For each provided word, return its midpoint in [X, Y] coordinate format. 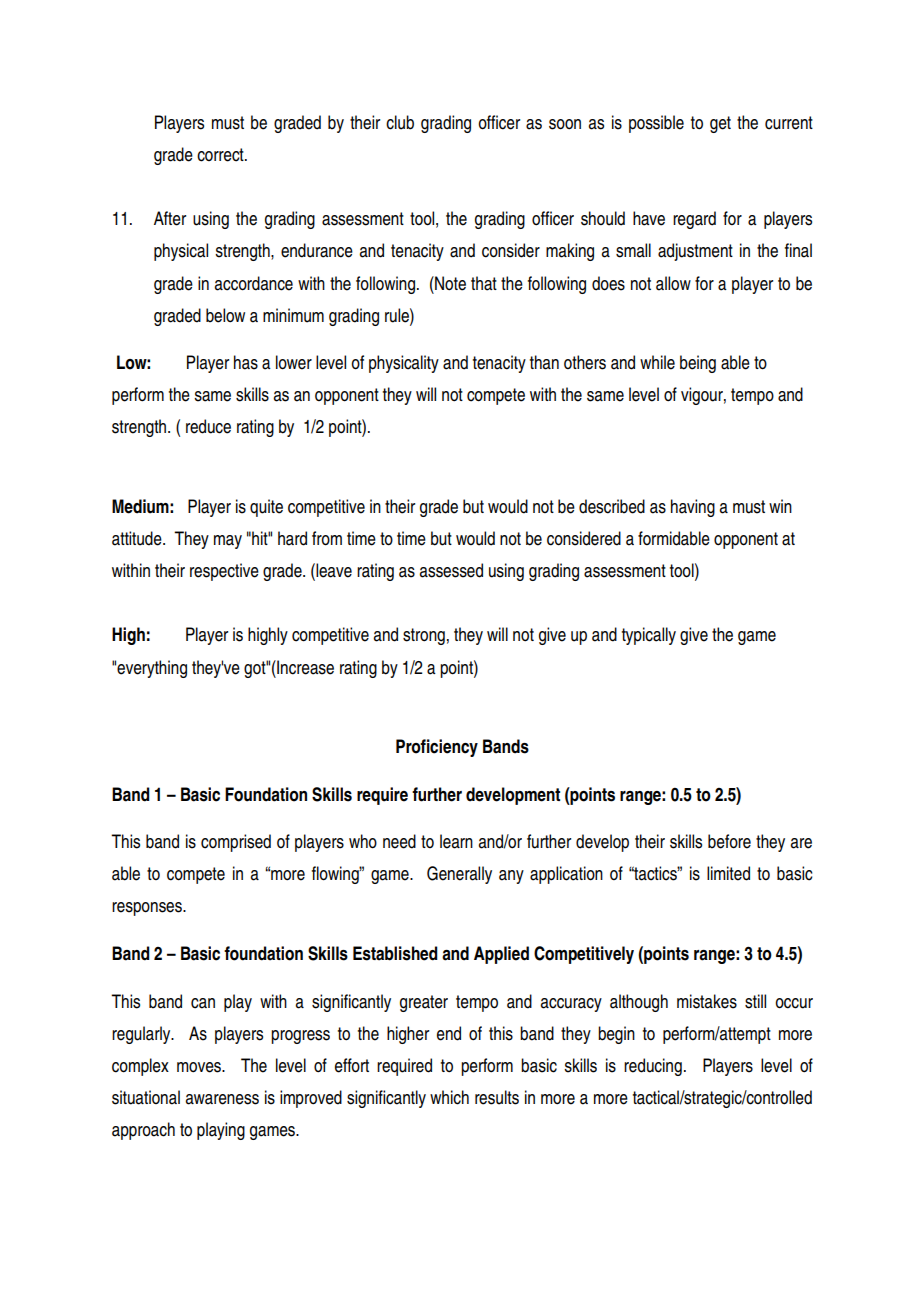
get [720, 124]
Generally [459, 875]
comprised [236, 843]
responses [148, 909]
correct [221, 155]
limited [728, 873]
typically [649, 636]
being [698, 364]
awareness [222, 1099]
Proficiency [437, 748]
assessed [451, 570]
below [225, 315]
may [228, 542]
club [400, 122]
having [693, 508]
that [484, 283]
